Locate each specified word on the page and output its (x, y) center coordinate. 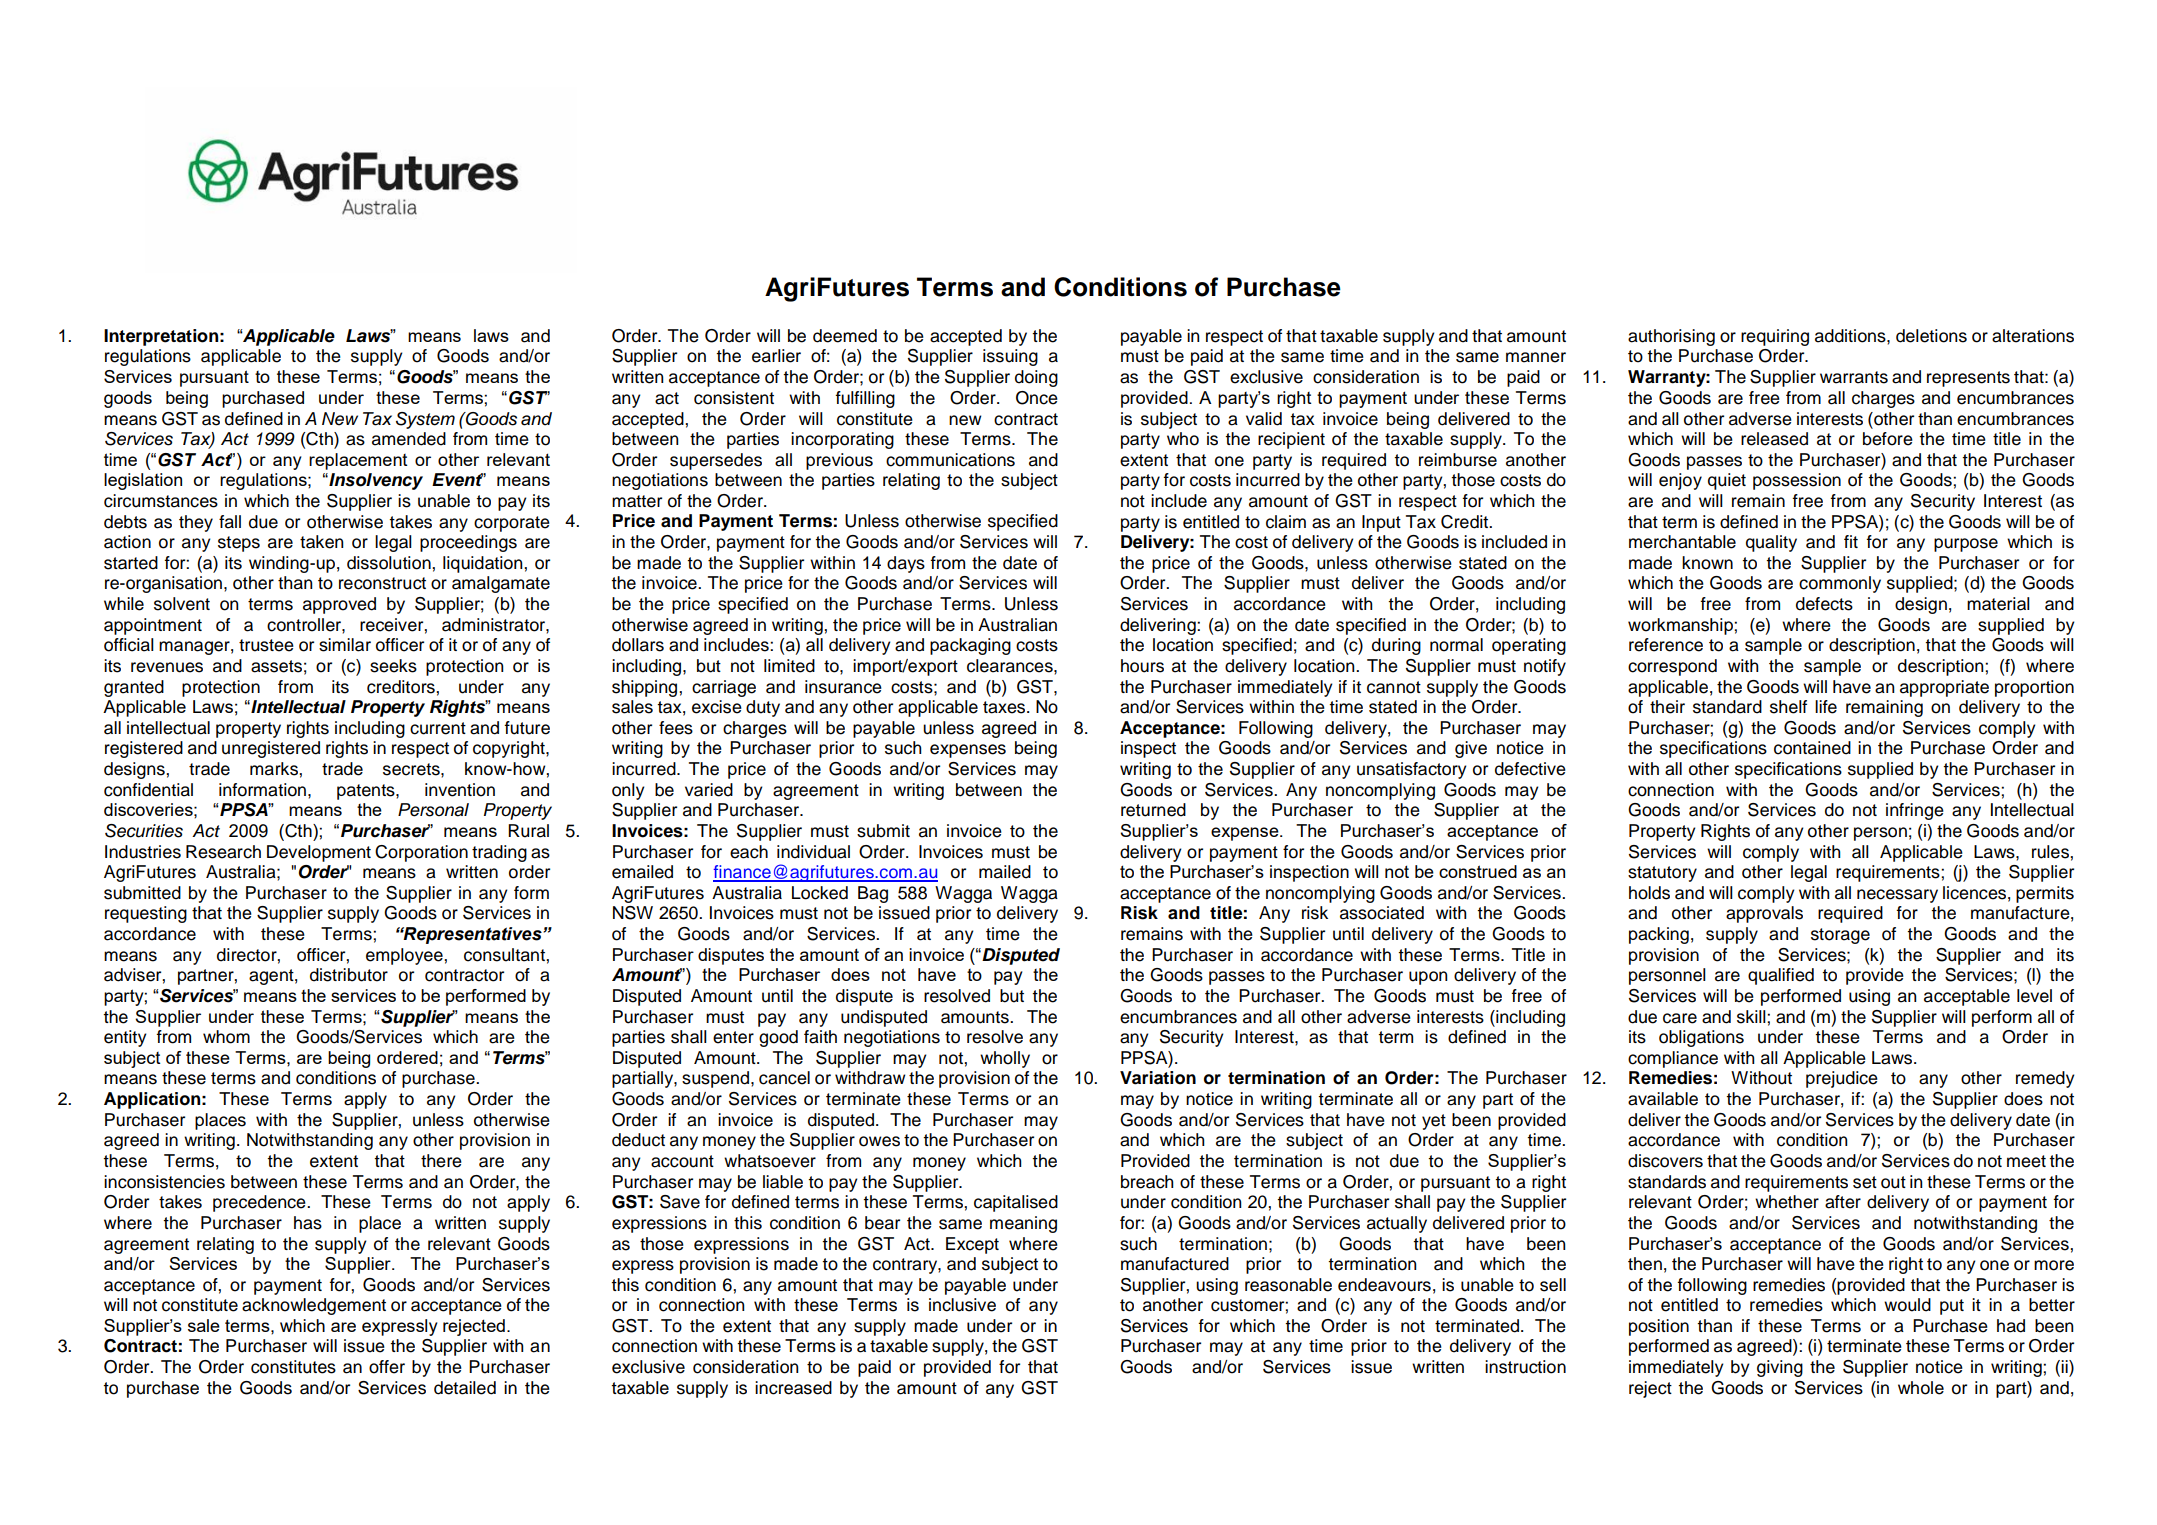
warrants (1854, 377)
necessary (1897, 896)
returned (1153, 810)
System (425, 420)
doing (1036, 378)
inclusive (962, 1305)
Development (319, 853)
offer (387, 1367)
